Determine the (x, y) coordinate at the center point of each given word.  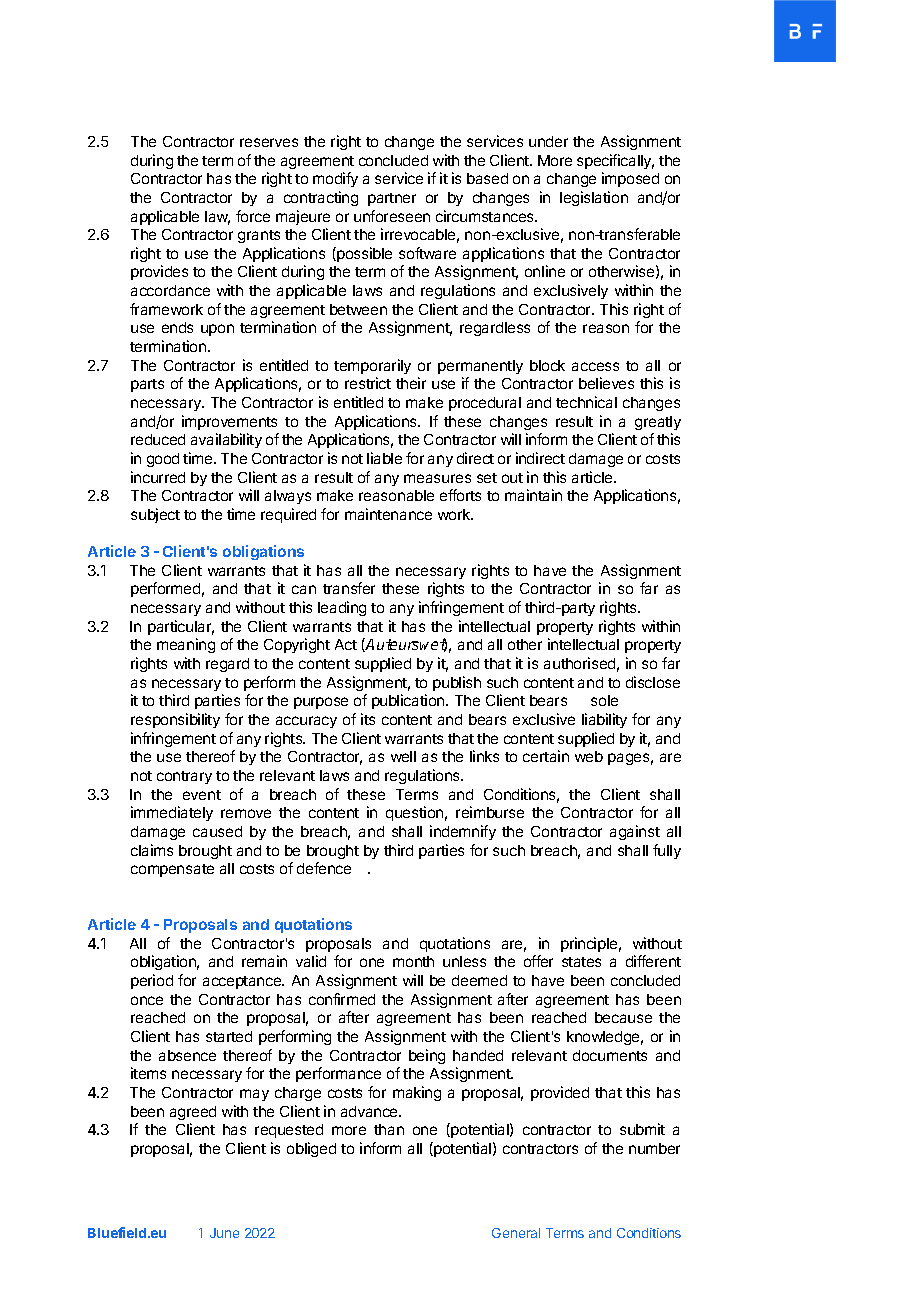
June (224, 1233)
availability (226, 440)
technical (586, 402)
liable (384, 458)
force (253, 216)
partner (392, 199)
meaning (186, 645)
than (389, 1129)
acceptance (243, 982)
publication (409, 701)
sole (604, 700)
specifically (615, 161)
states (581, 962)
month (413, 961)
